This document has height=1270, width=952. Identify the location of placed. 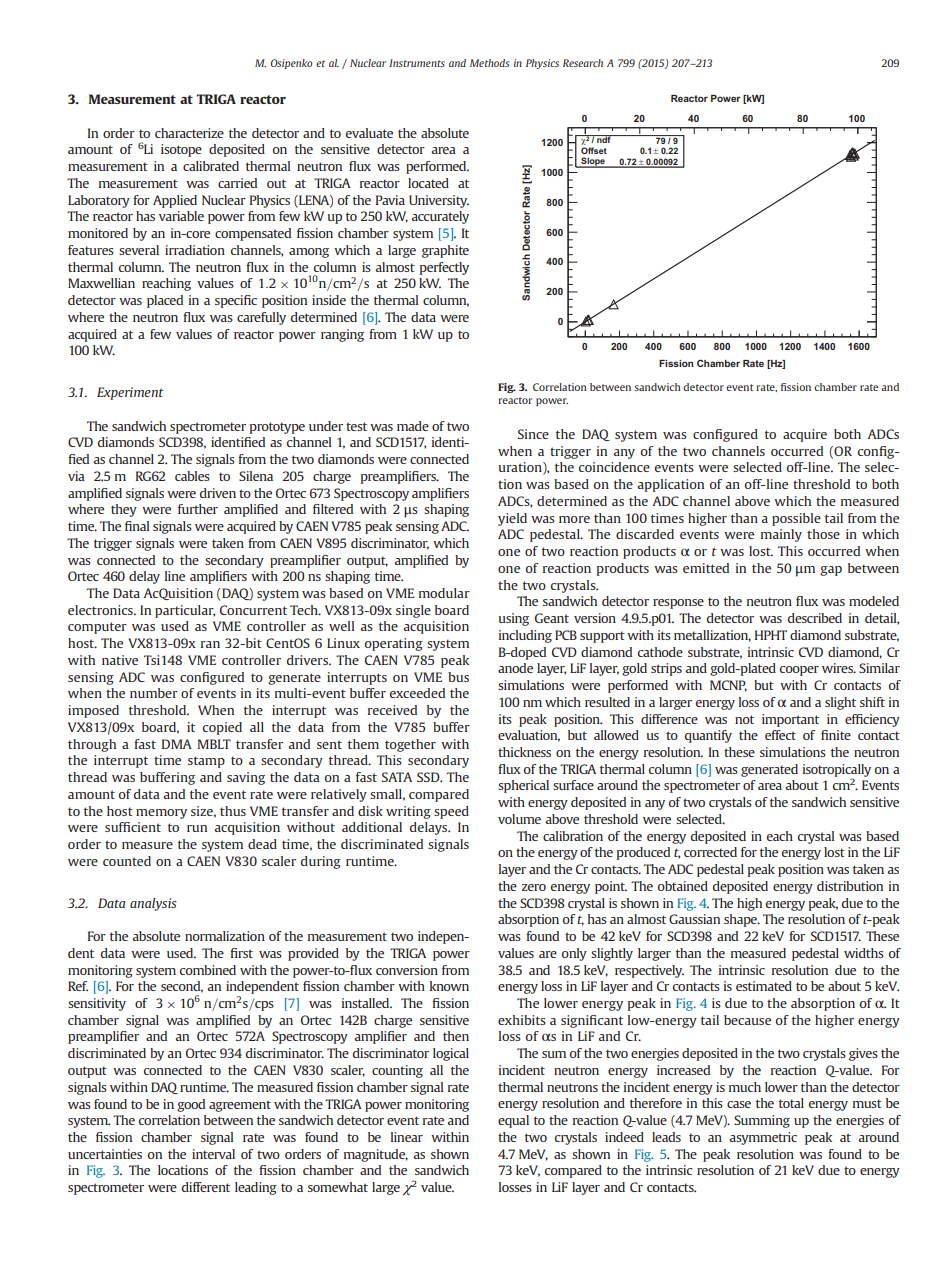
(165, 301).
